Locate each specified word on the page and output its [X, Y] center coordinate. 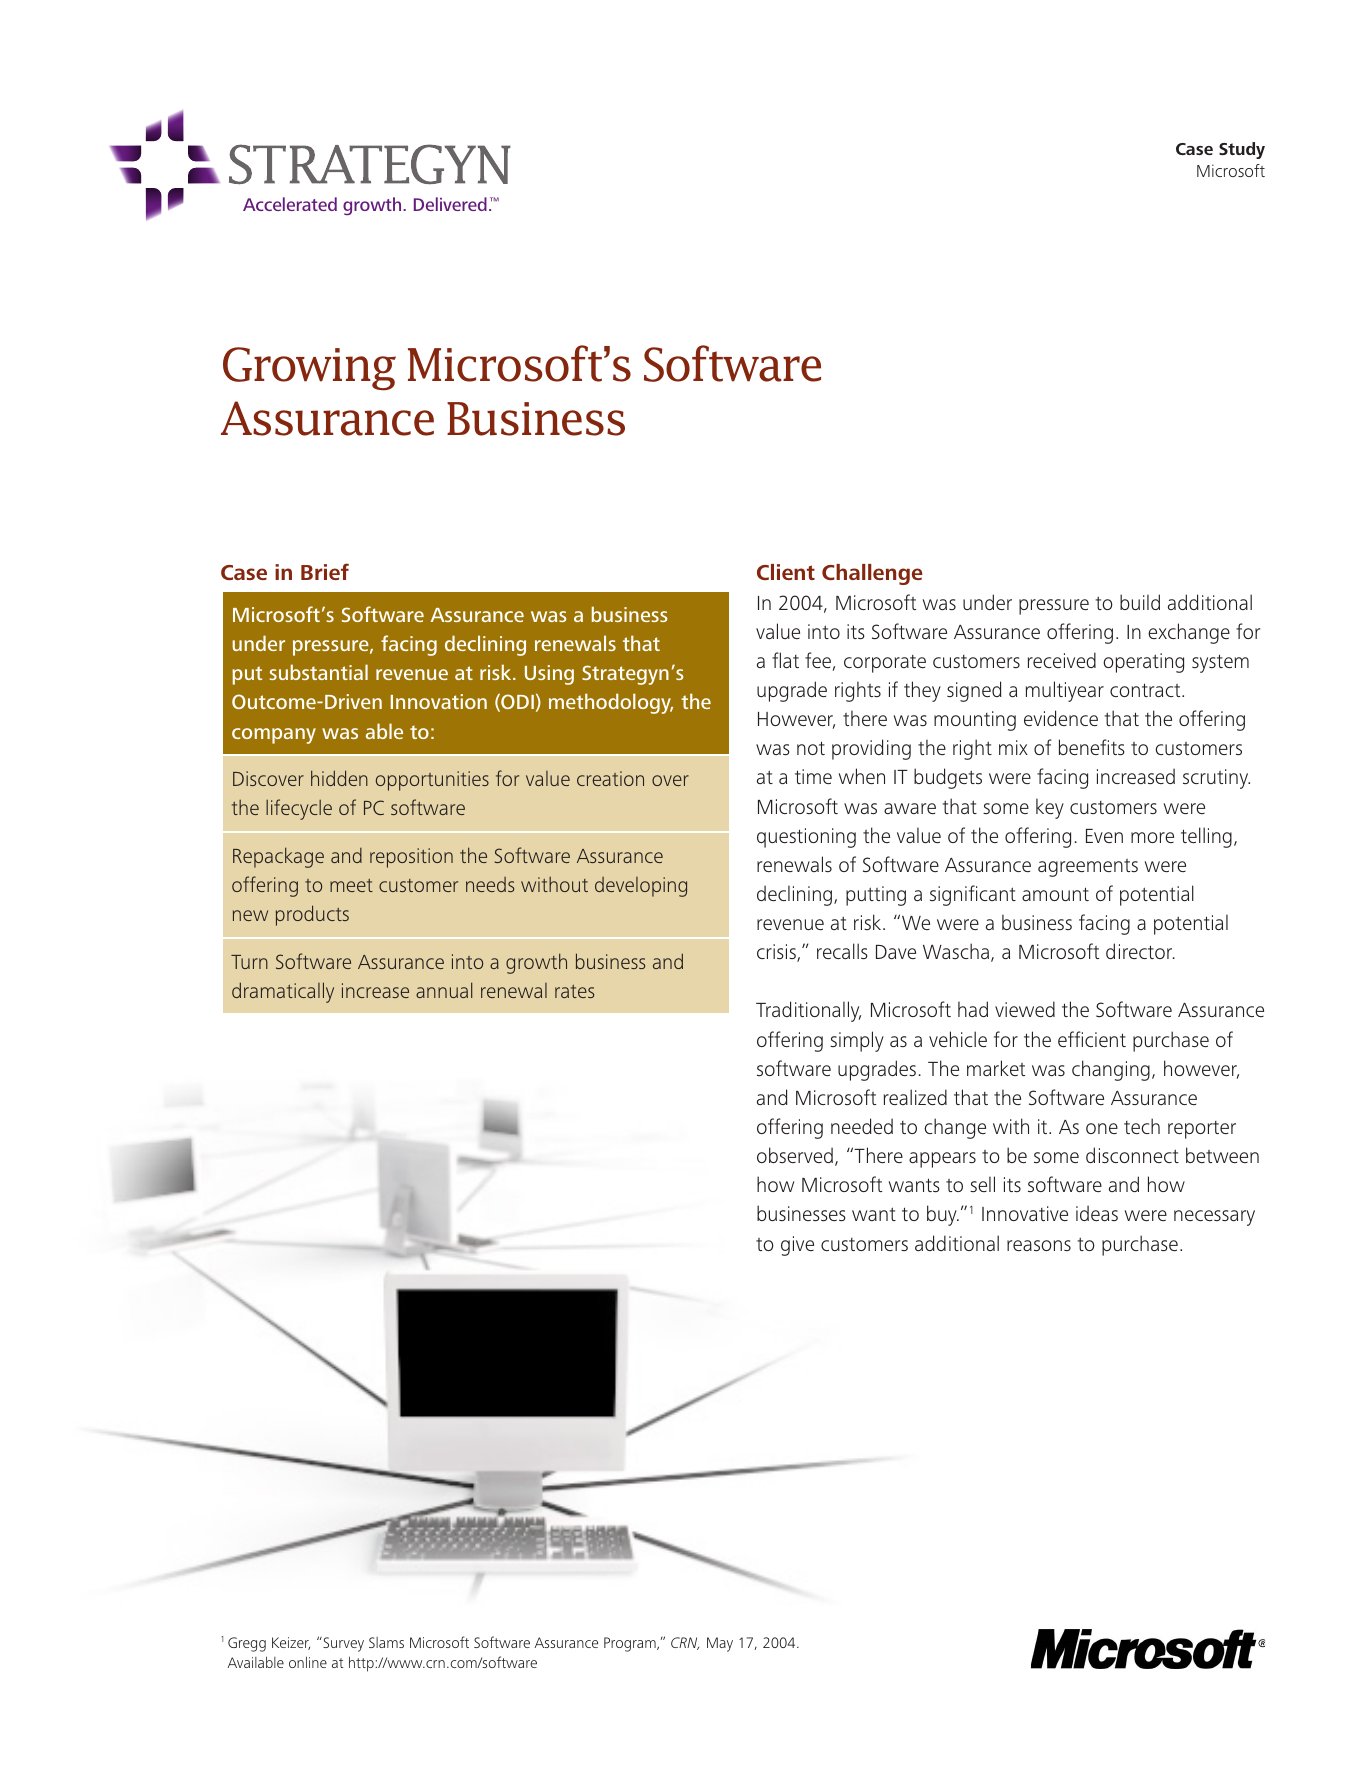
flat [785, 660]
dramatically [283, 992]
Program [631, 1644]
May [720, 1644]
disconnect [1132, 1155]
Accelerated [290, 204]
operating [1143, 663]
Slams [386, 1642]
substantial [319, 672]
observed [795, 1155]
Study [1242, 150]
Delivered [450, 204]
